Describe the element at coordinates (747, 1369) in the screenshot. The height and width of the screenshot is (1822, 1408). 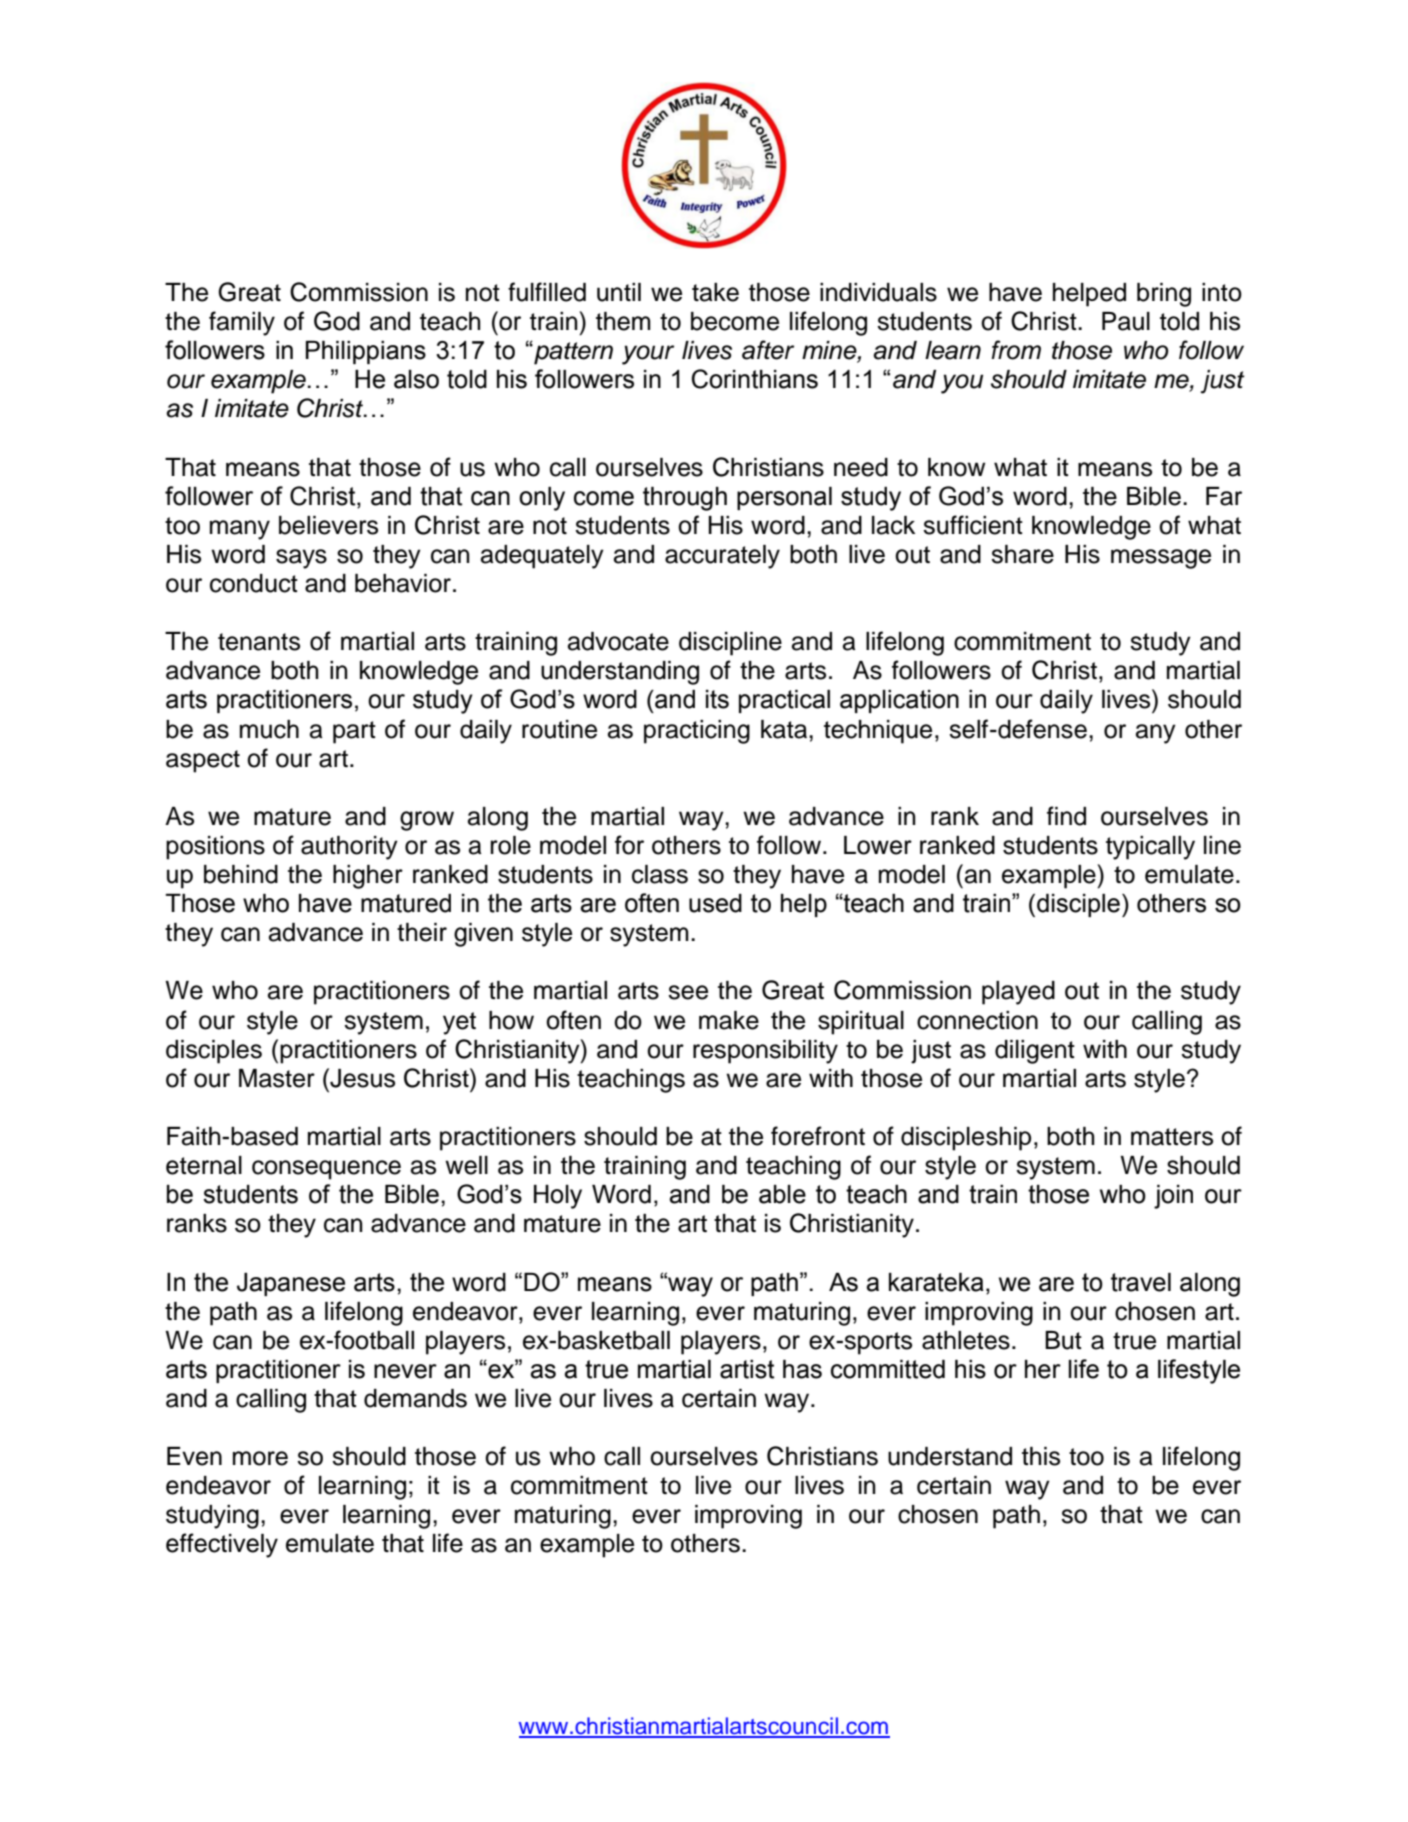
I see `artist` at that location.
